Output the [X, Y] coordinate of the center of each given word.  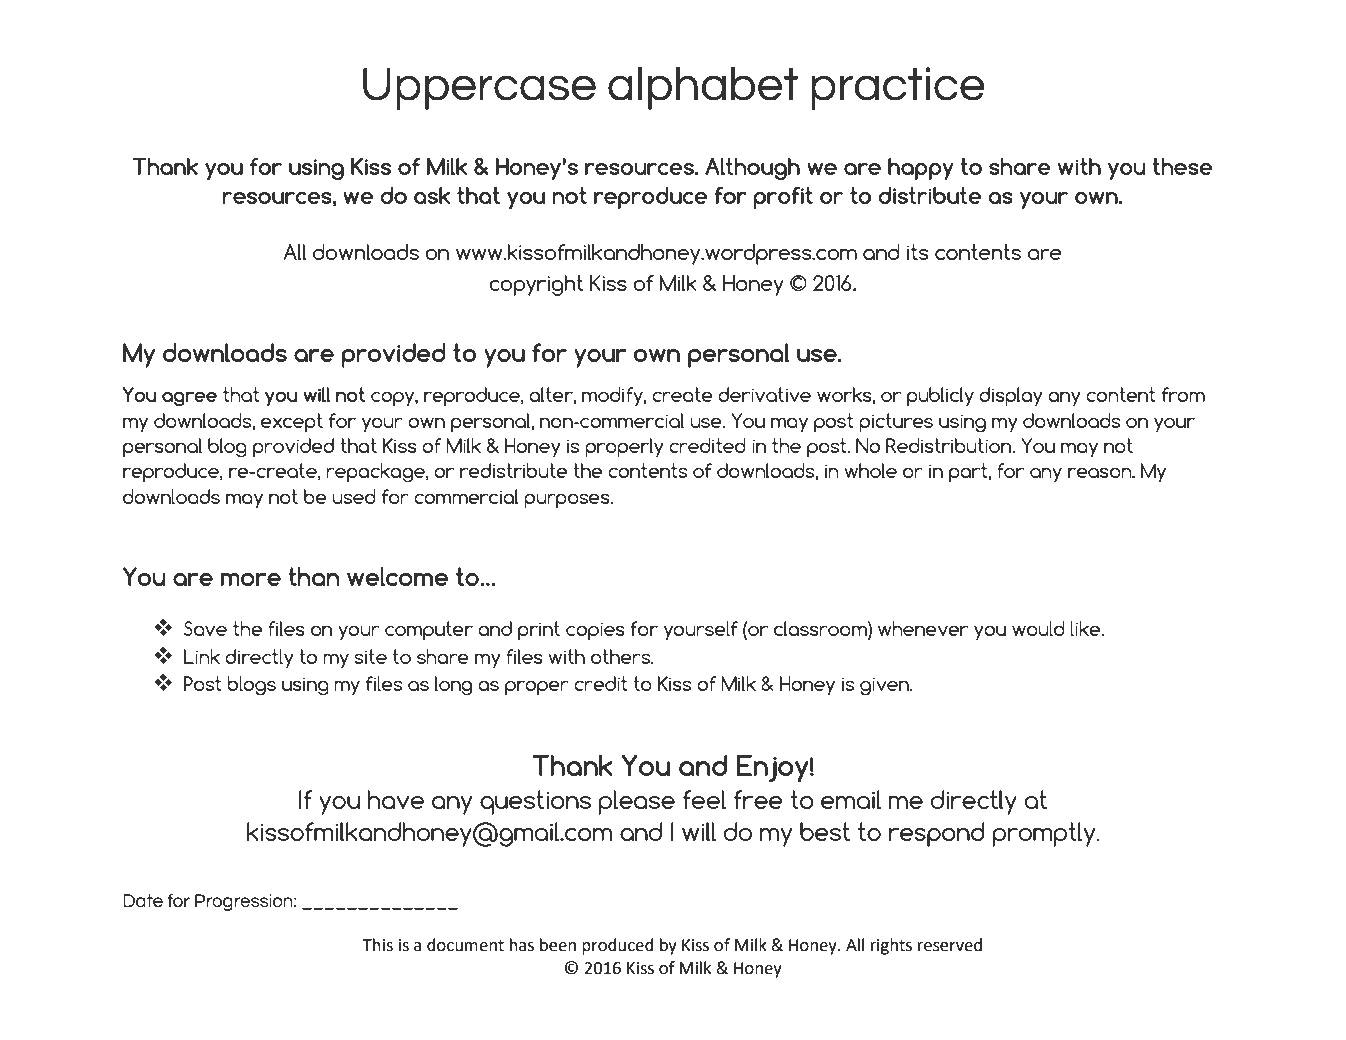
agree [189, 399]
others [622, 656]
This [378, 945]
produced [618, 946]
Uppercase [479, 89]
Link [202, 656]
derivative [764, 394]
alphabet [703, 88]
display [1011, 397]
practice [898, 88]
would [1038, 628]
